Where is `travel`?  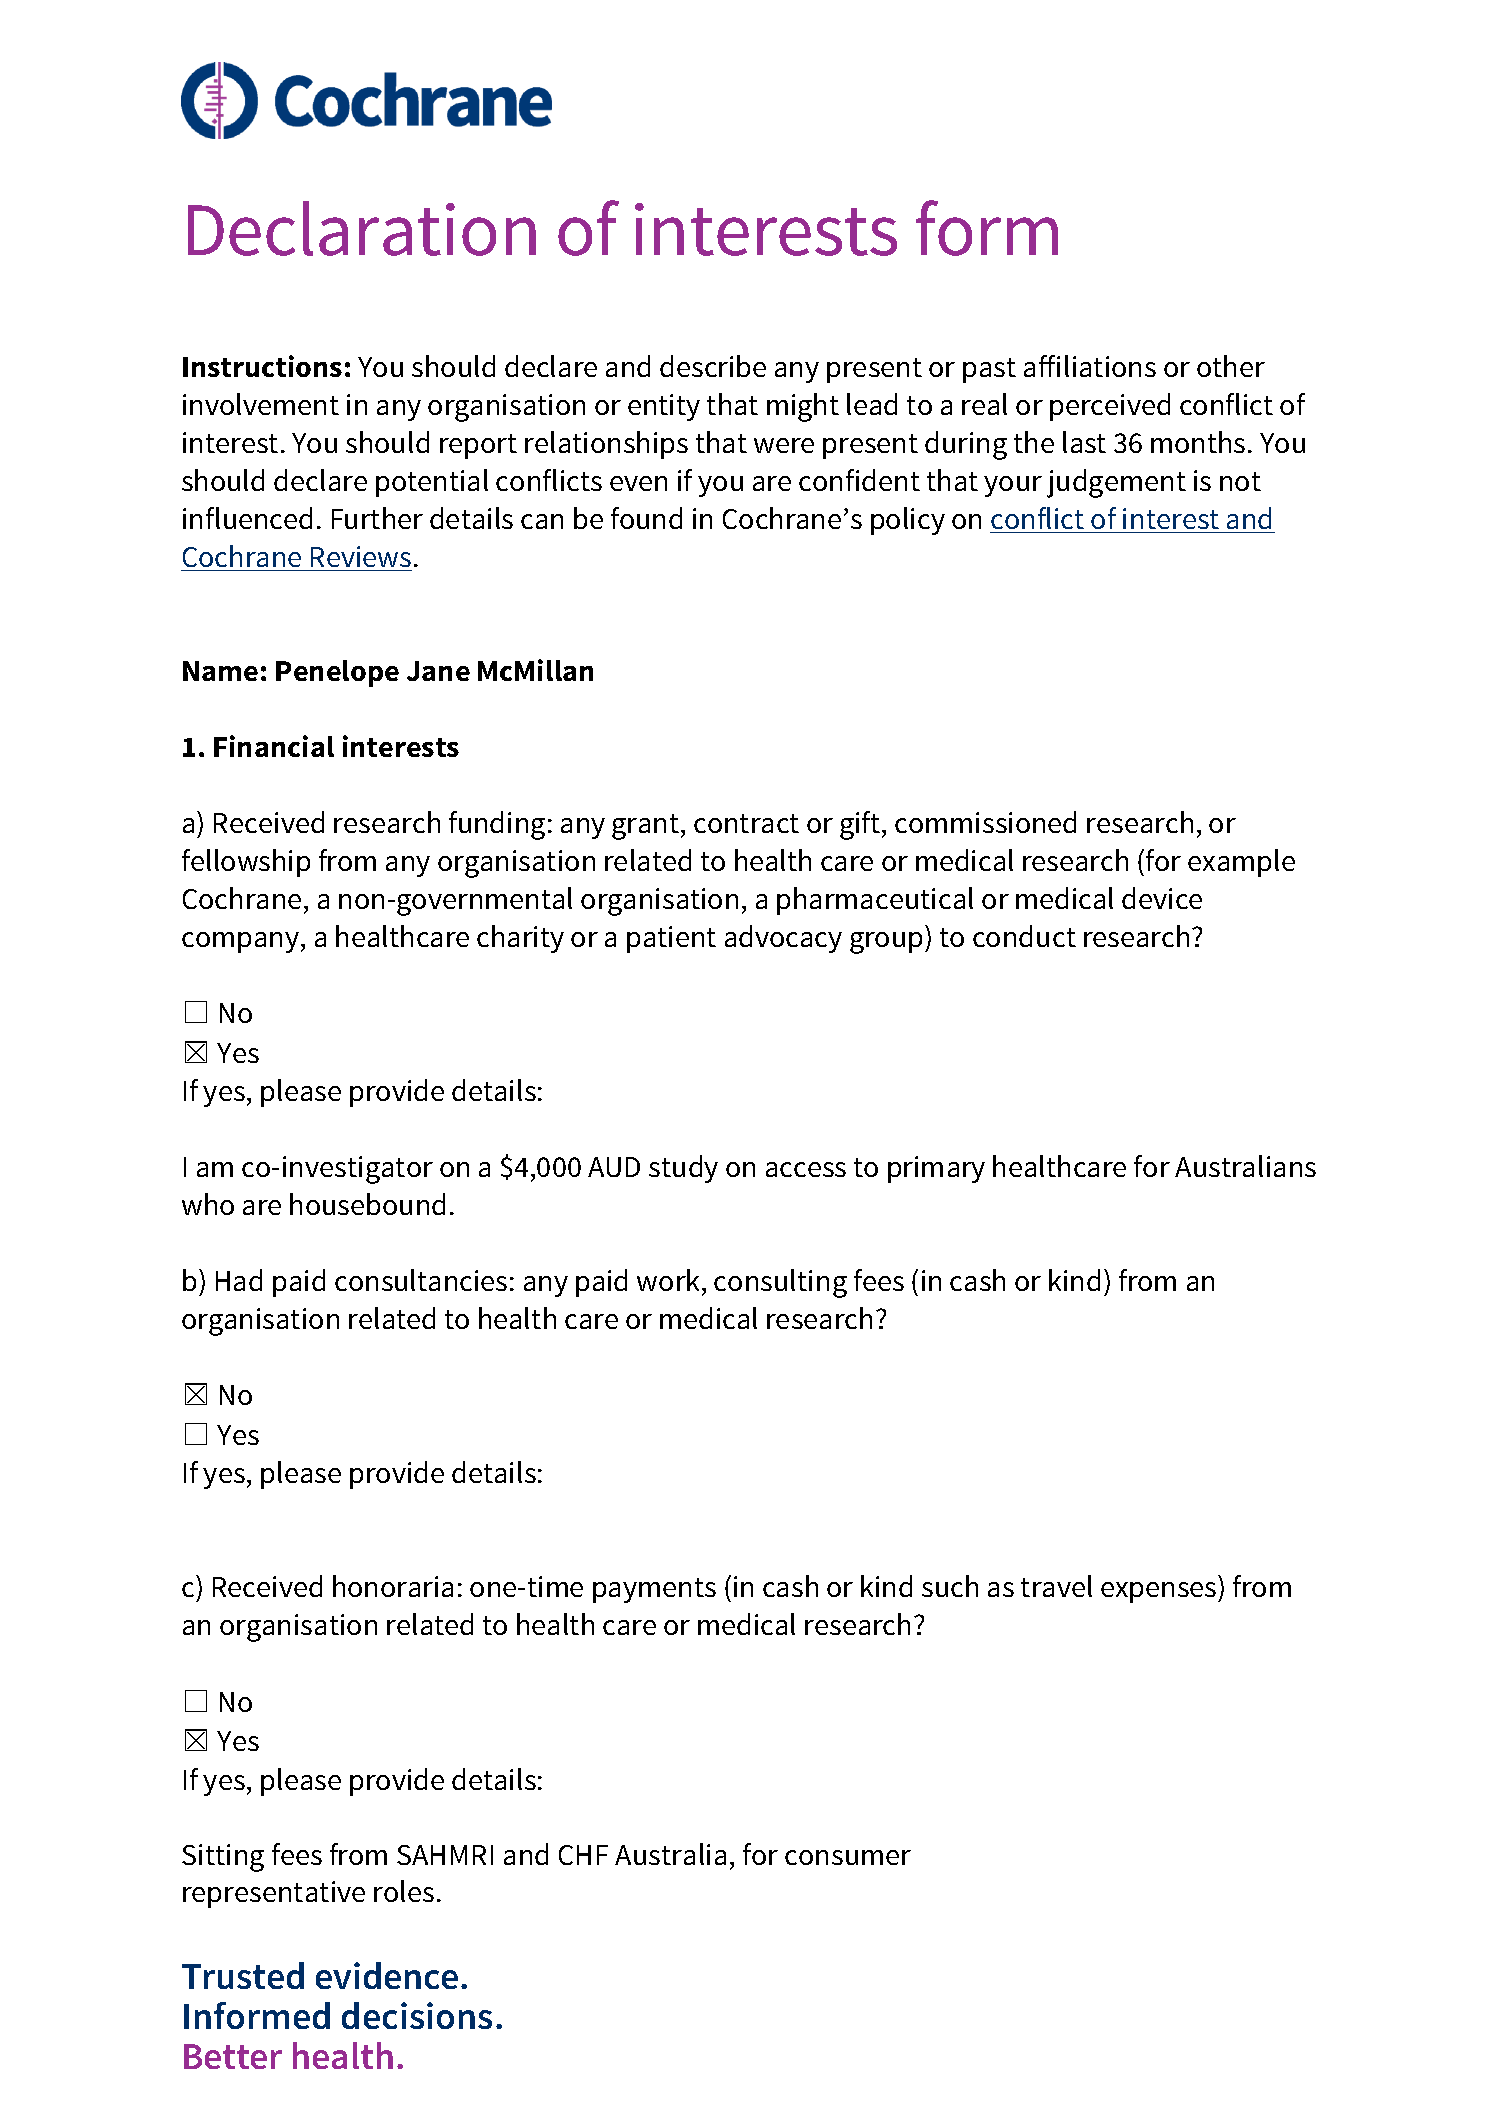
travel is located at coordinates (1056, 1586).
